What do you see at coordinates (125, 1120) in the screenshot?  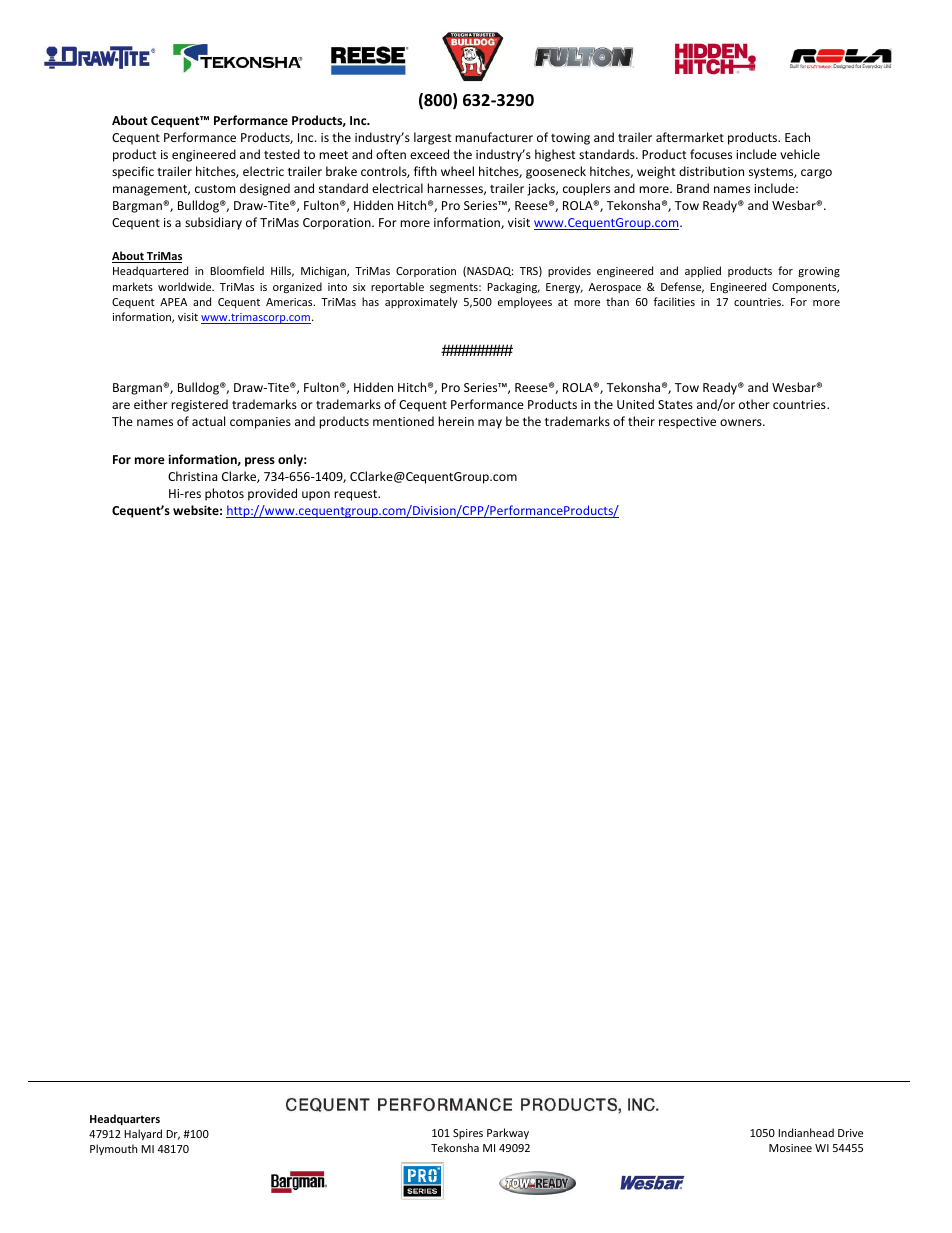 I see `Headquarters` at bounding box center [125, 1120].
